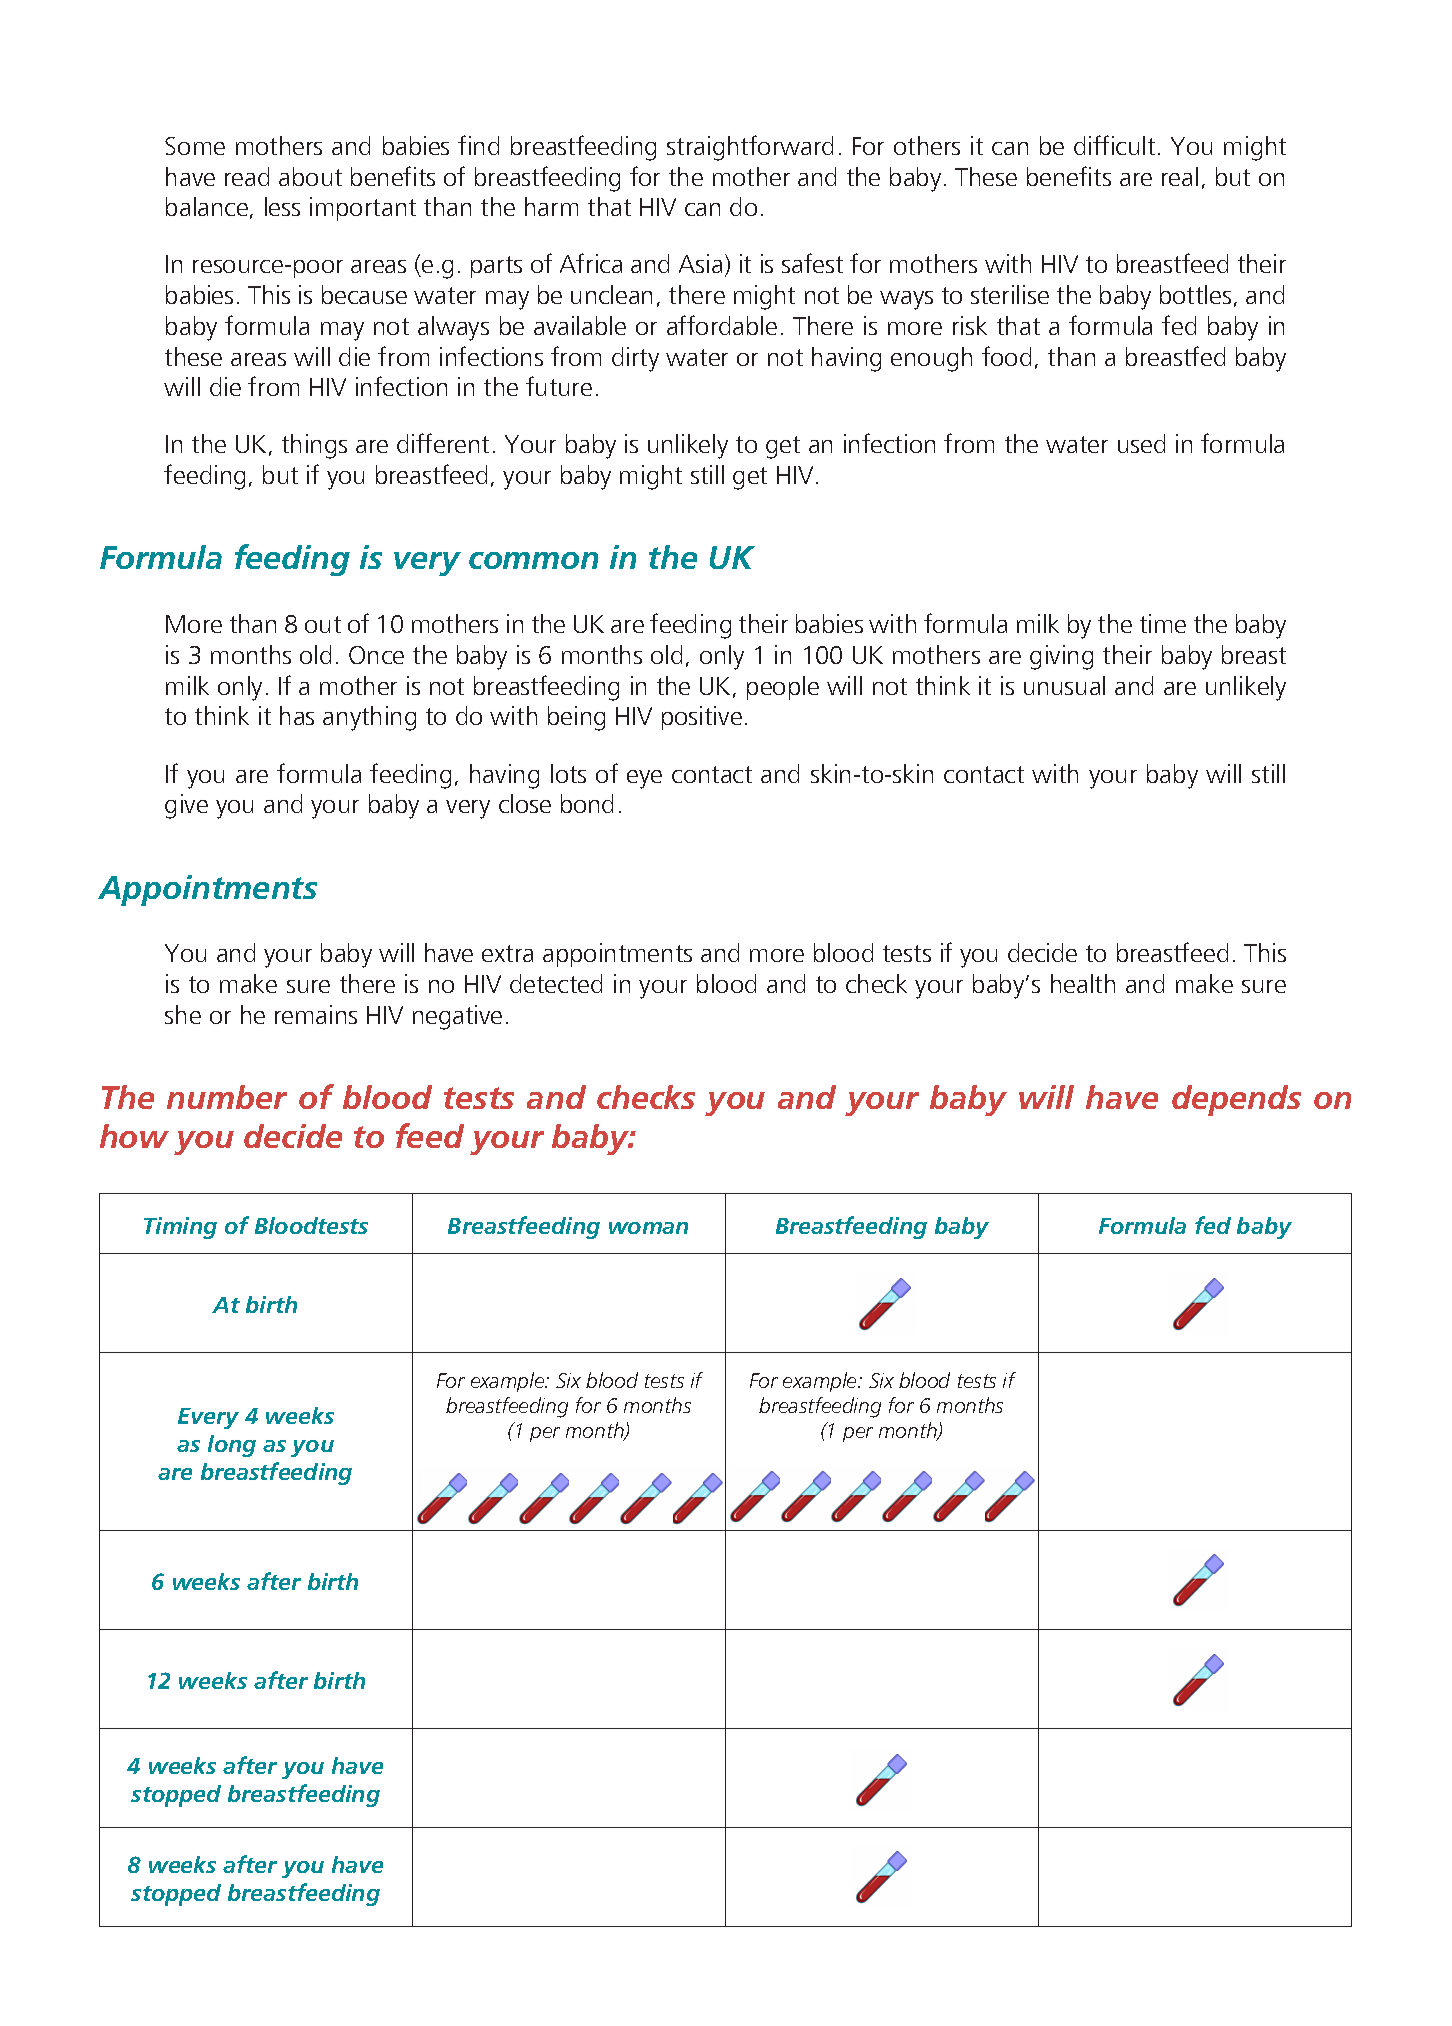 The width and height of the screenshot is (1452, 2026). Describe the element at coordinates (1114, 145) in the screenshot. I see `difficult` at that location.
